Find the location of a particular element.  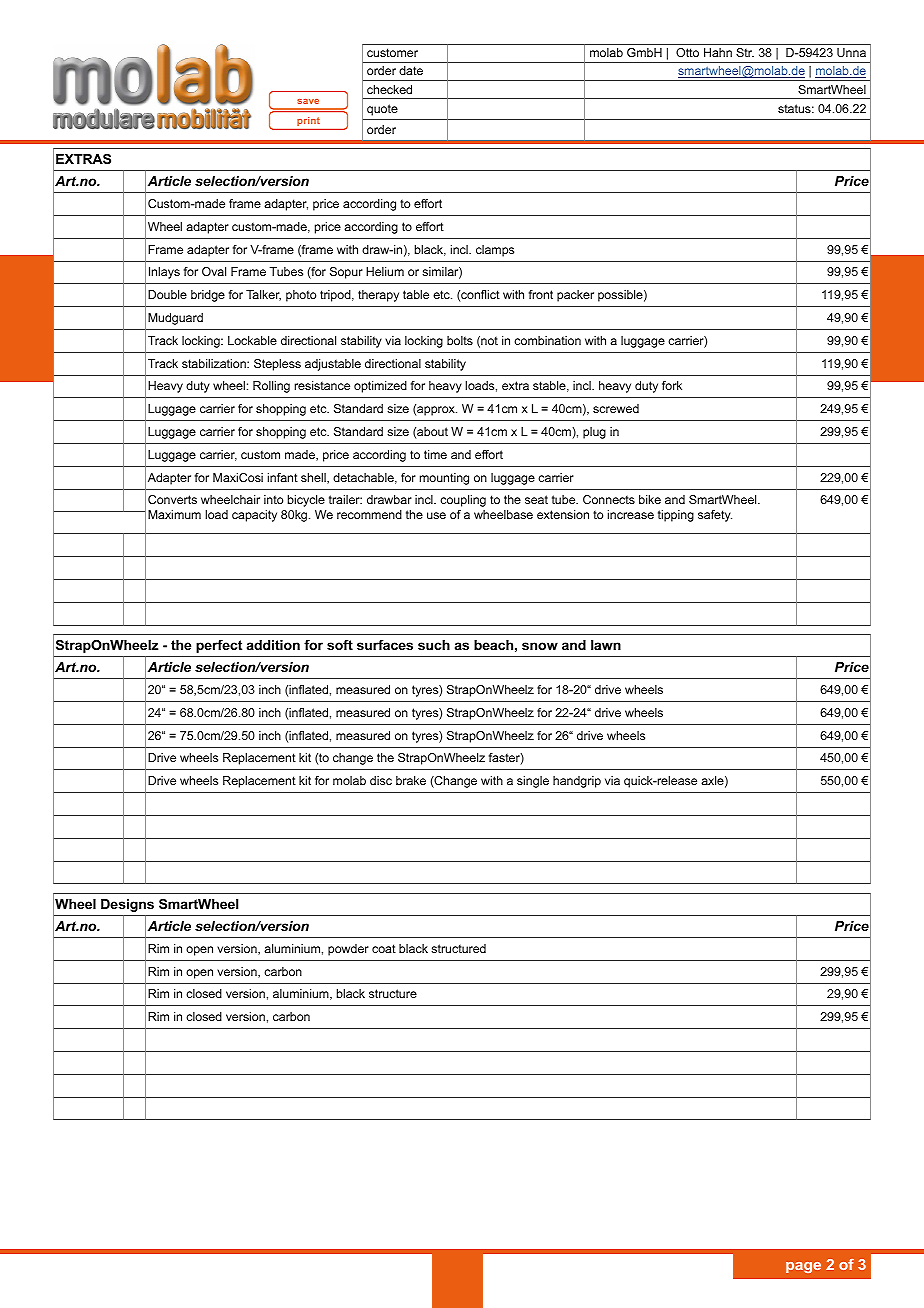

disc is located at coordinates (381, 780).
